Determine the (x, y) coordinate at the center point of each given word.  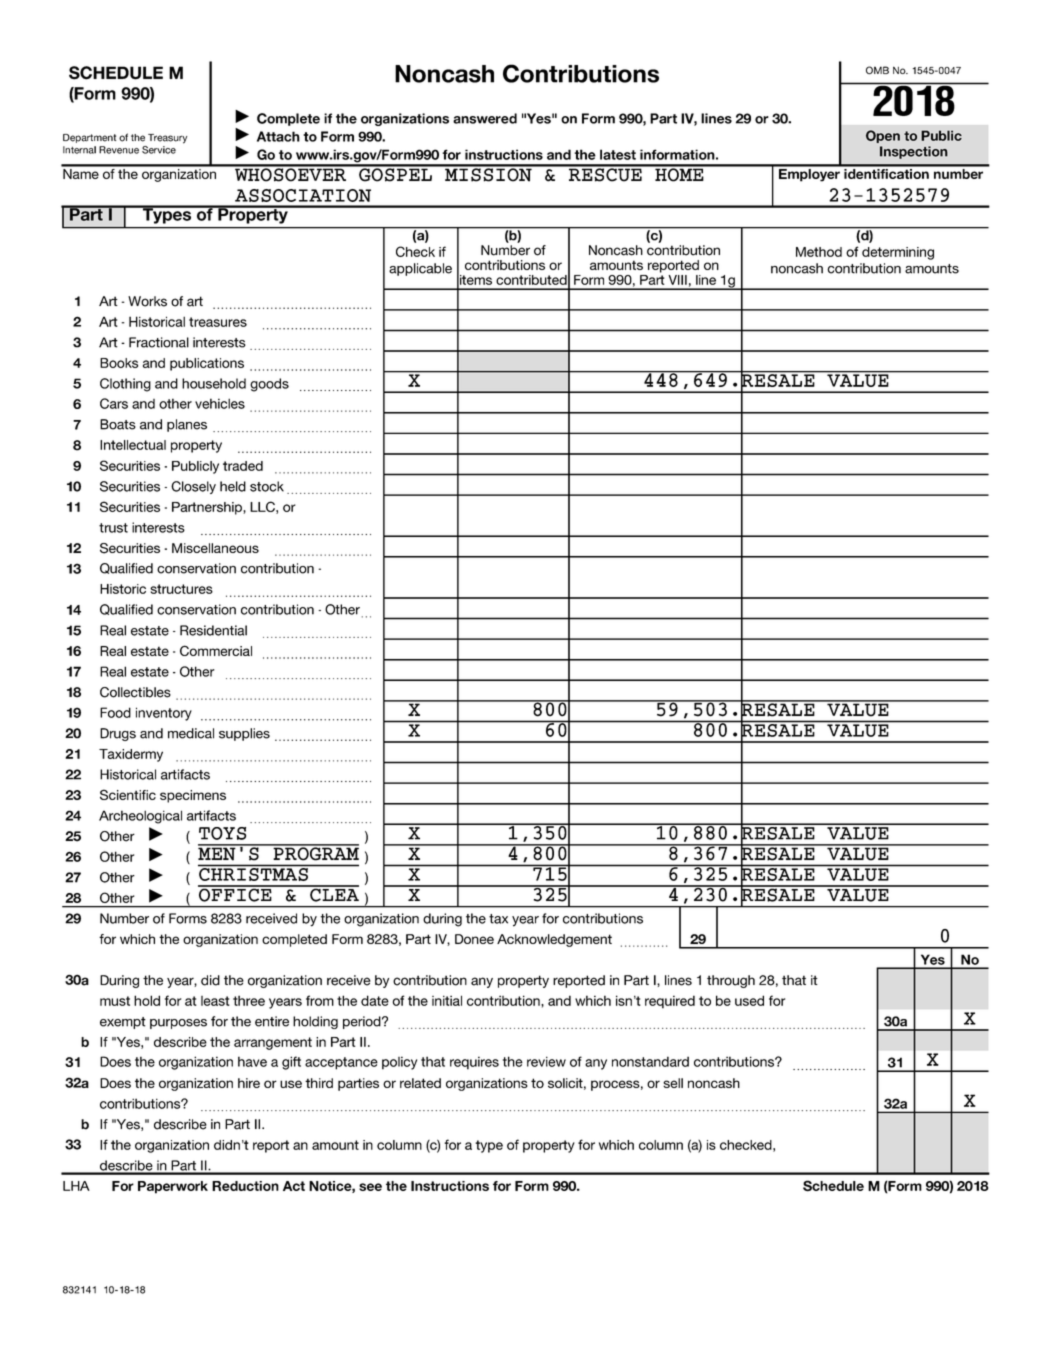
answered (485, 118)
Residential (213, 630)
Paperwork (173, 1187)
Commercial (216, 650)
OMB (877, 70)
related (420, 1083)
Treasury (167, 139)
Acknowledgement (554, 940)
